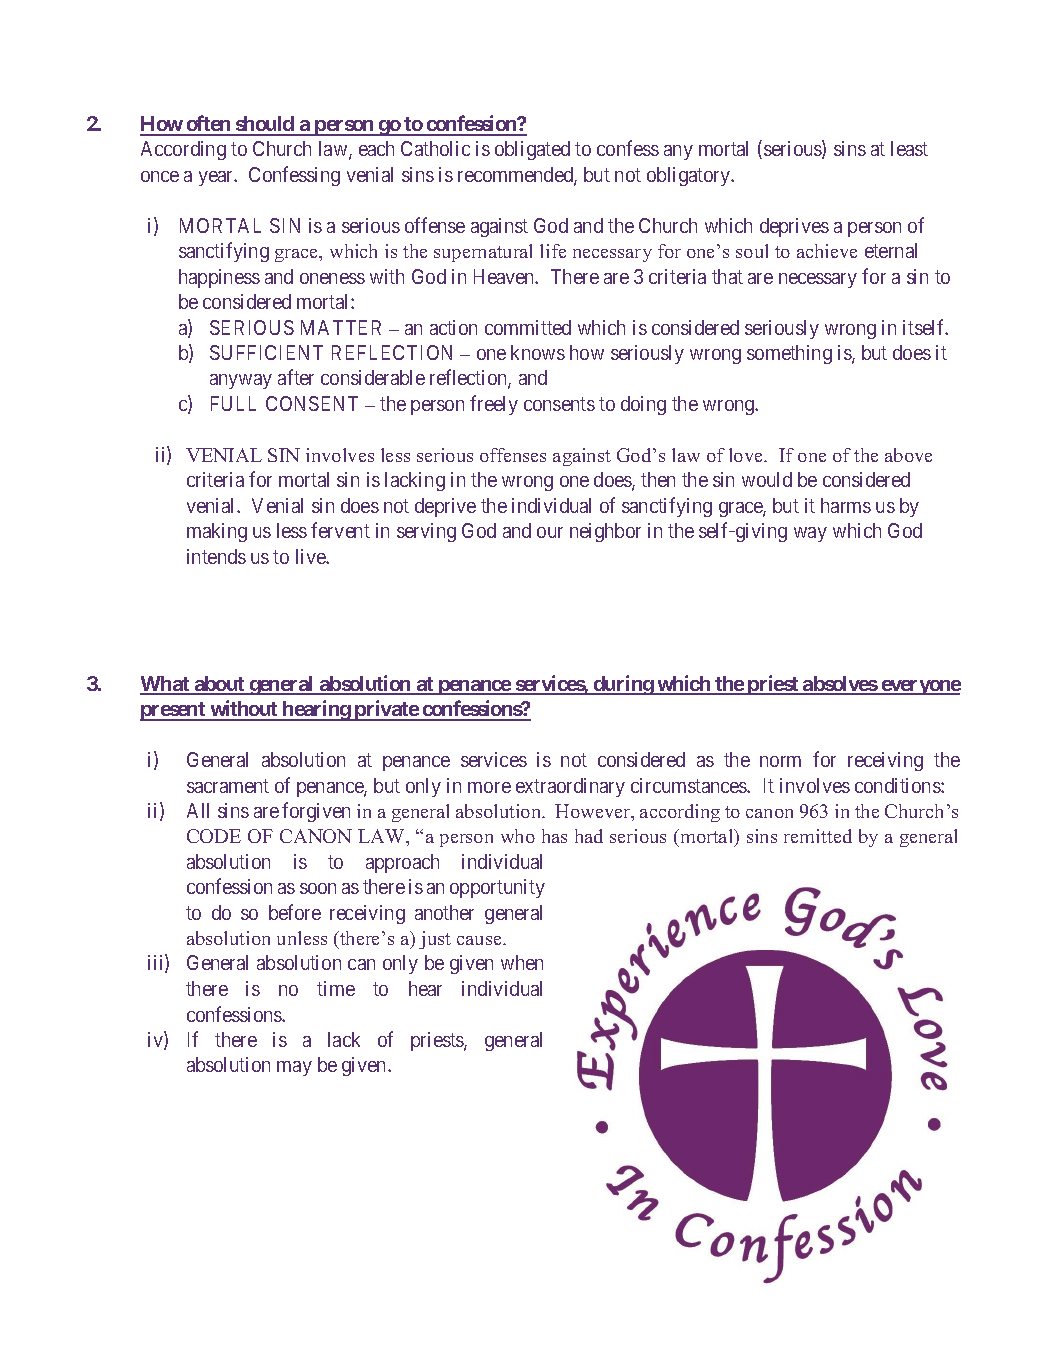  What do you see at coordinates (160, 176) in the screenshot?
I see `once` at bounding box center [160, 176].
